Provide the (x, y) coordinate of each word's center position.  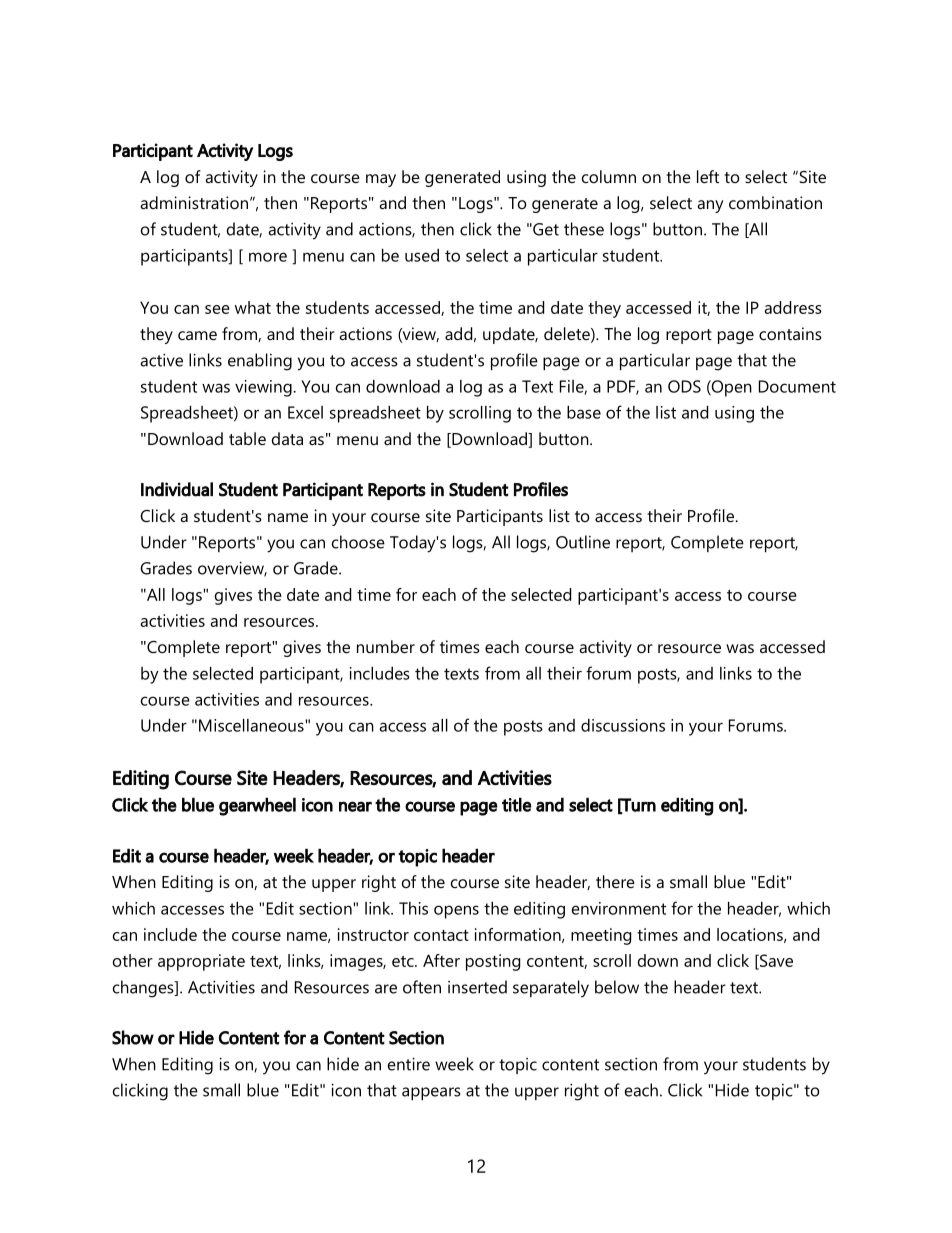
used (422, 255)
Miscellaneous (252, 725)
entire (409, 1064)
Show (133, 1037)
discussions (623, 725)
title (517, 804)
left (708, 176)
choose (358, 542)
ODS (684, 386)
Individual (177, 489)
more (268, 257)
